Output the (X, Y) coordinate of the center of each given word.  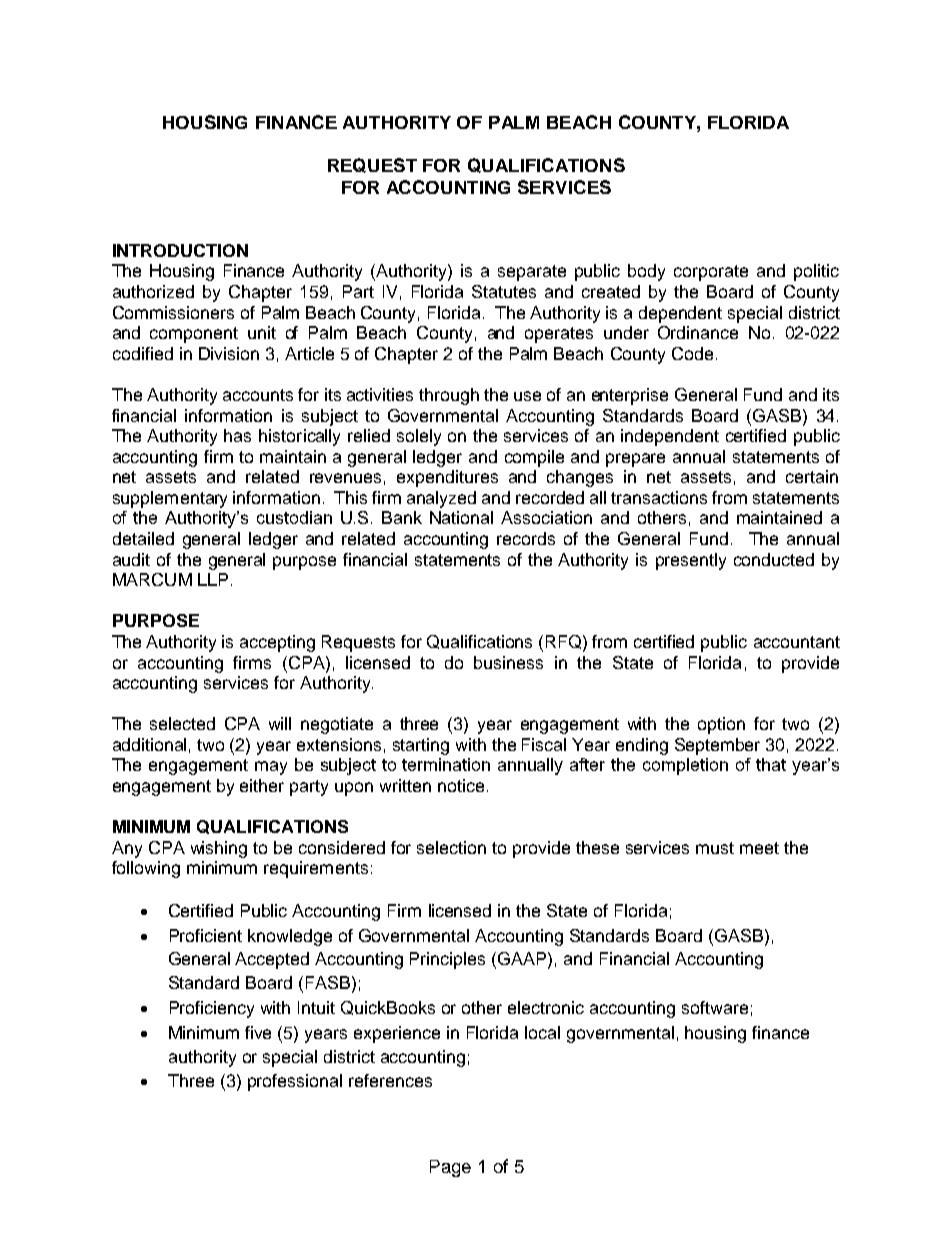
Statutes (504, 291)
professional (295, 1082)
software (715, 1007)
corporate (711, 273)
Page (450, 1168)
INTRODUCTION (180, 250)
